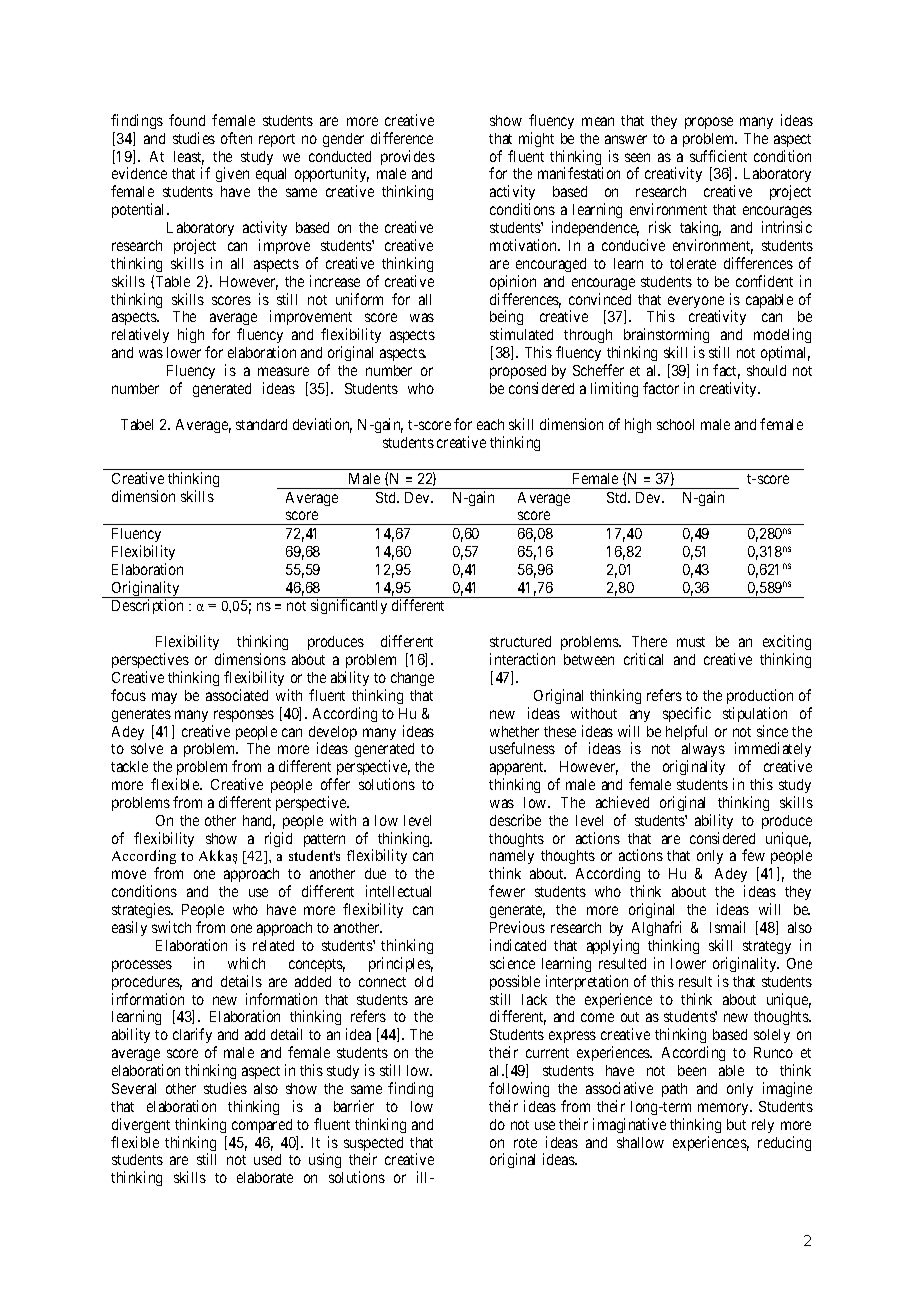  I want to click on rote, so click(525, 1143).
